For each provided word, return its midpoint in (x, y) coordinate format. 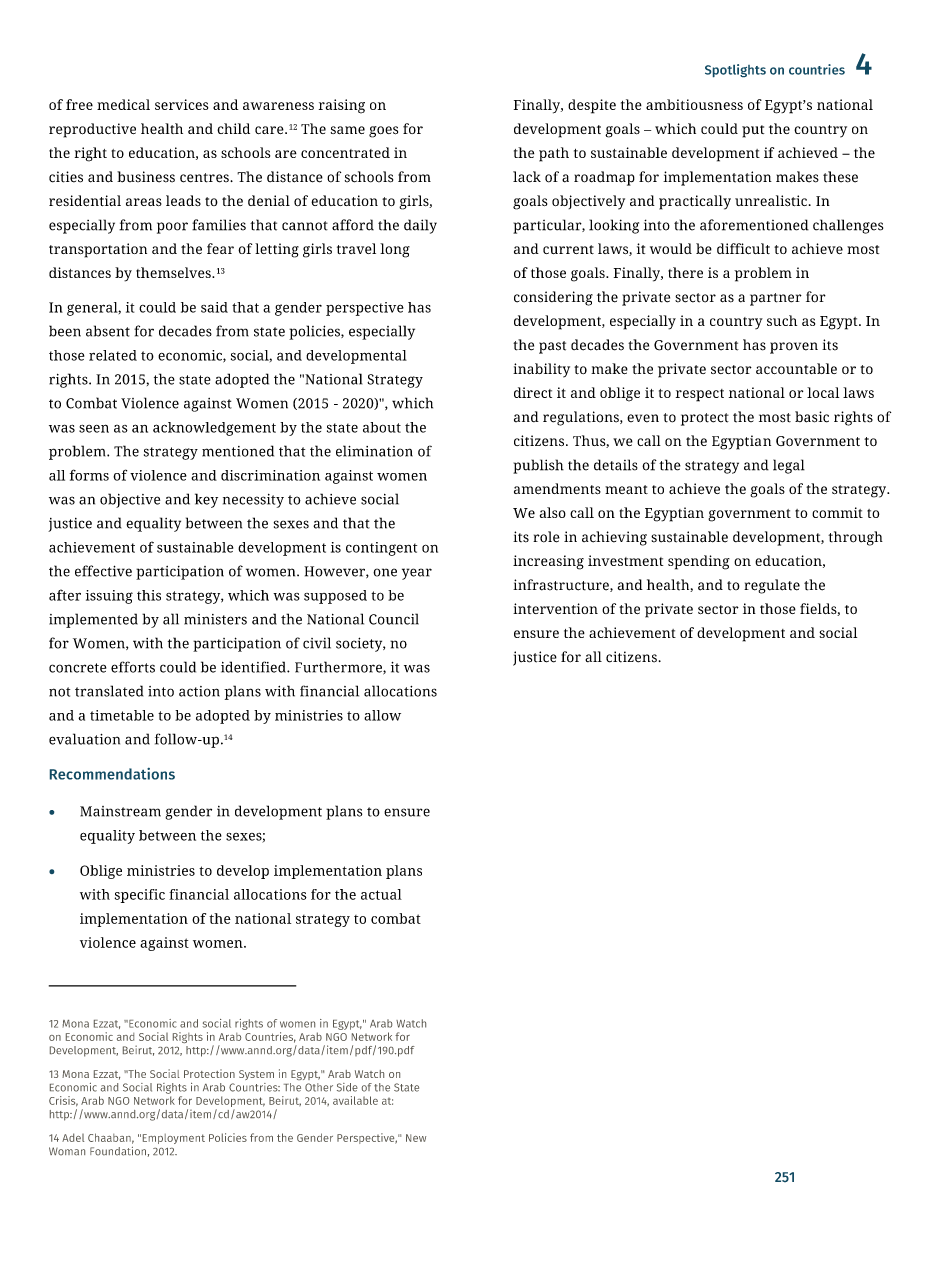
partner (776, 299)
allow (382, 715)
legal (789, 466)
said (214, 307)
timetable (122, 715)
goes (383, 132)
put (753, 131)
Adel (73, 1137)
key (206, 500)
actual (381, 894)
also (553, 512)
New (416, 1138)
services (181, 104)
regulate (772, 586)
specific (140, 896)
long (395, 250)
